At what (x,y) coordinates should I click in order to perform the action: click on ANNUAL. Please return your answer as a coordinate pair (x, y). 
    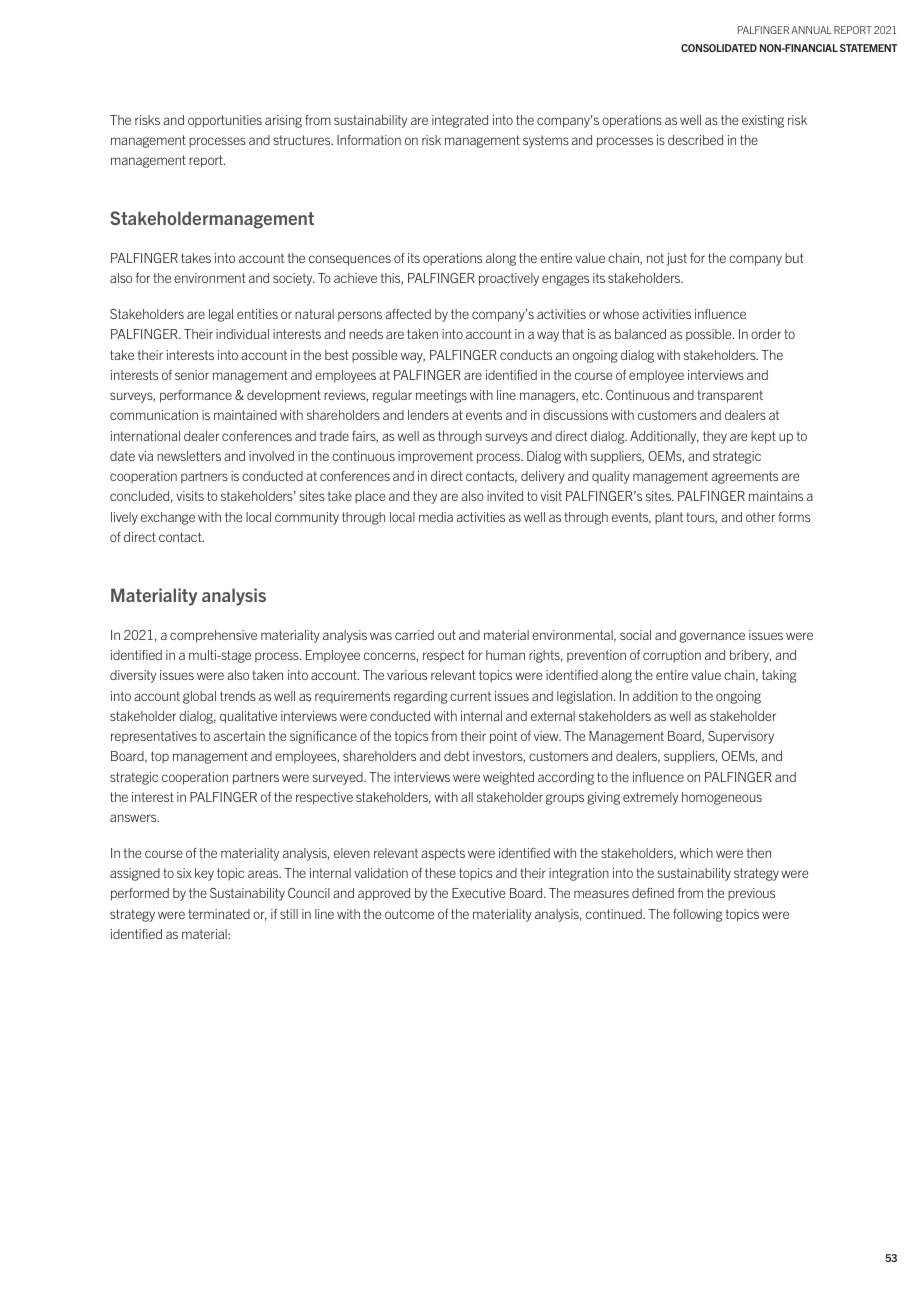
    Looking at the image, I should click on (811, 30).
